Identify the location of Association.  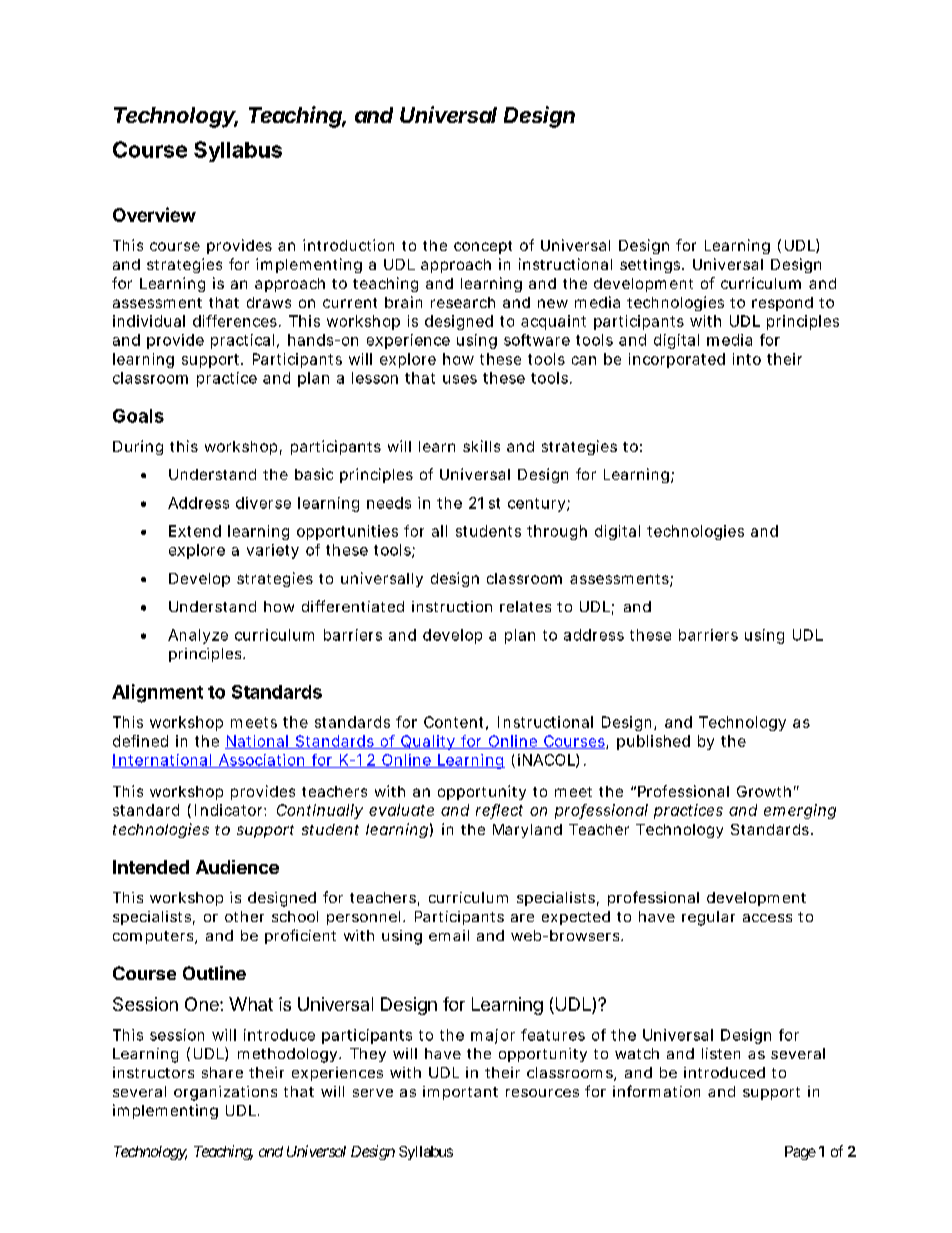
(263, 761).
